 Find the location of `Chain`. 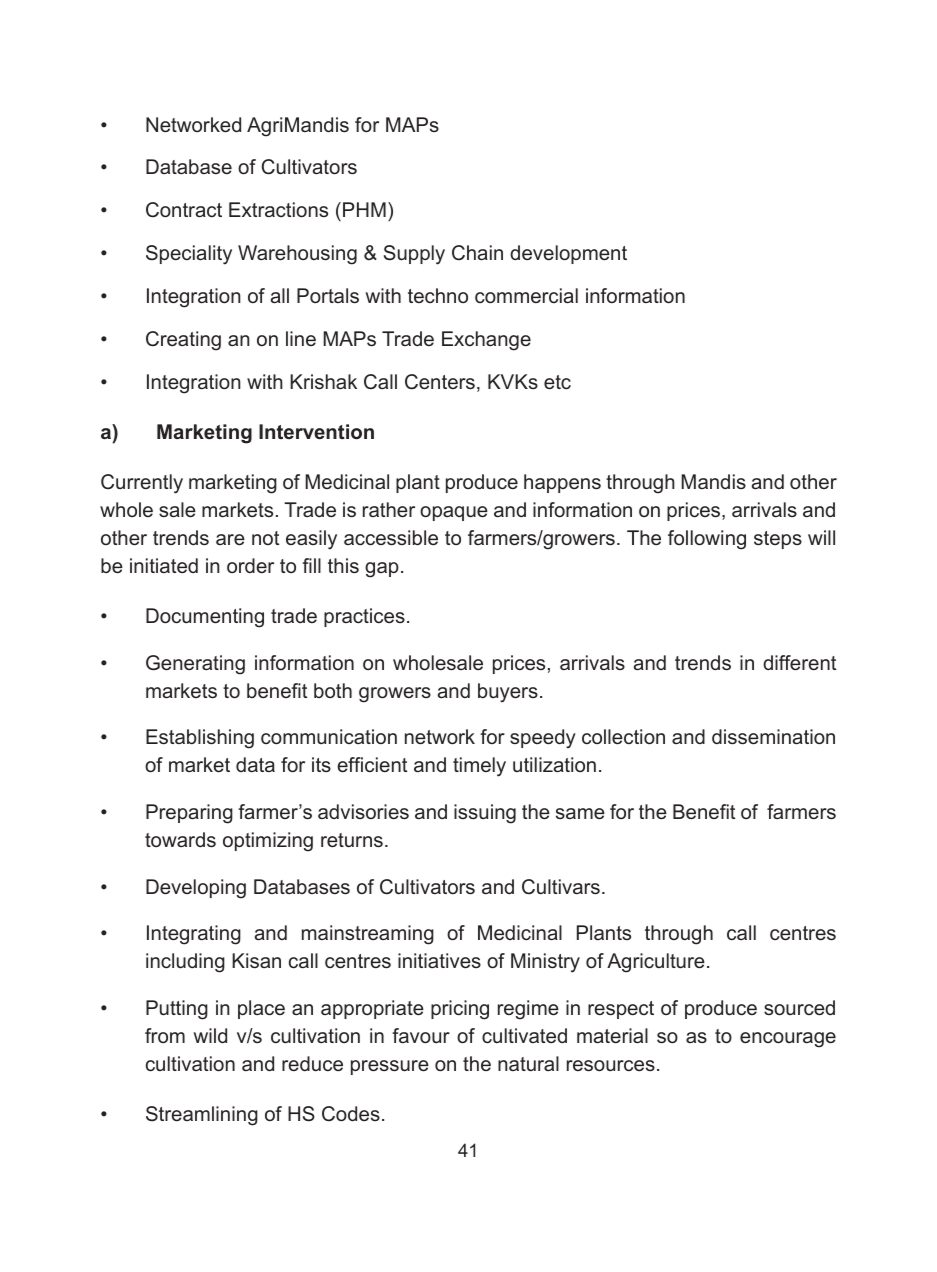

Chain is located at coordinates (477, 252).
